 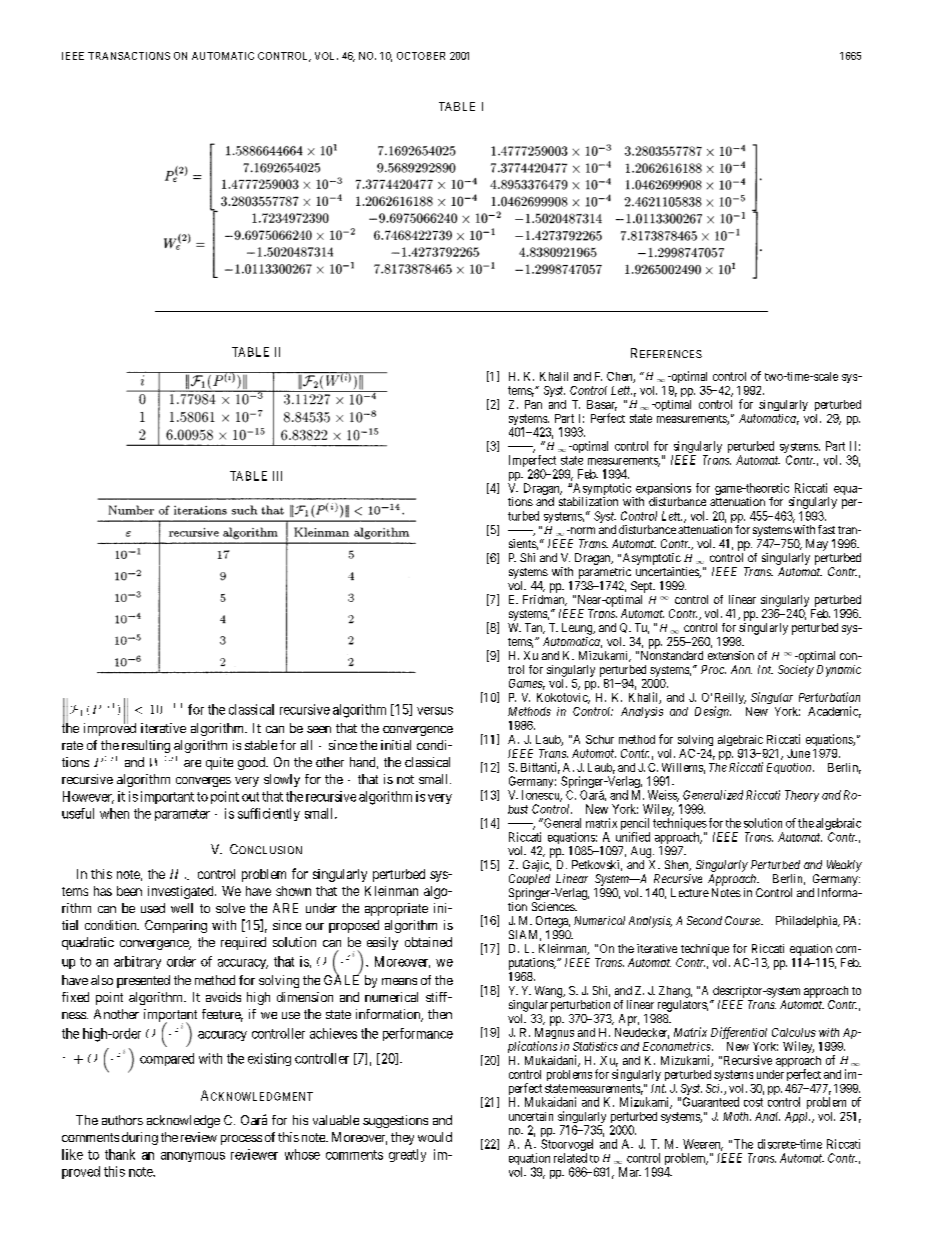 What do you see at coordinates (743, 920) in the page?
I see `Course` at bounding box center [743, 920].
